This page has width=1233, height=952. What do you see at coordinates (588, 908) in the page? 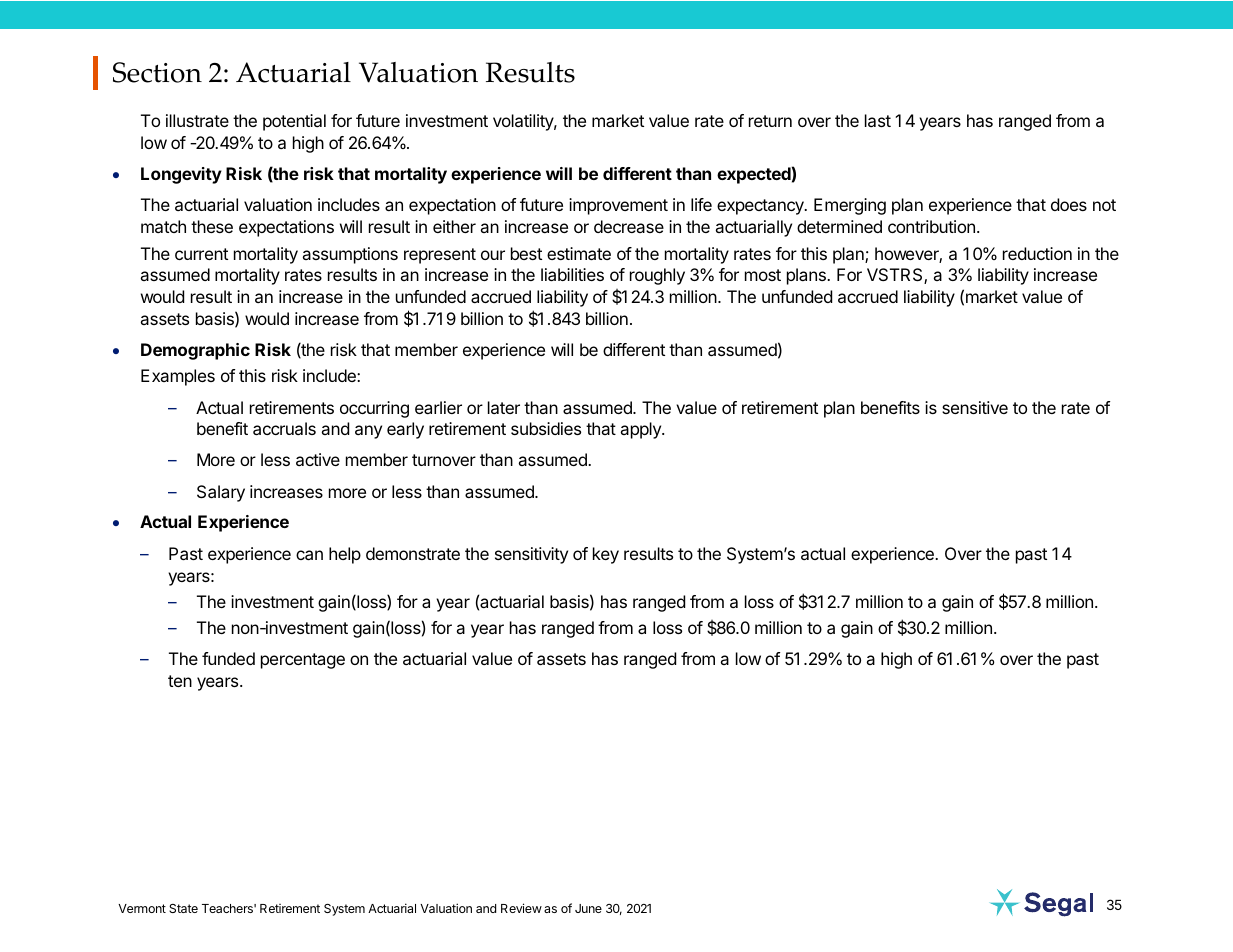
I see `June` at bounding box center [588, 908].
